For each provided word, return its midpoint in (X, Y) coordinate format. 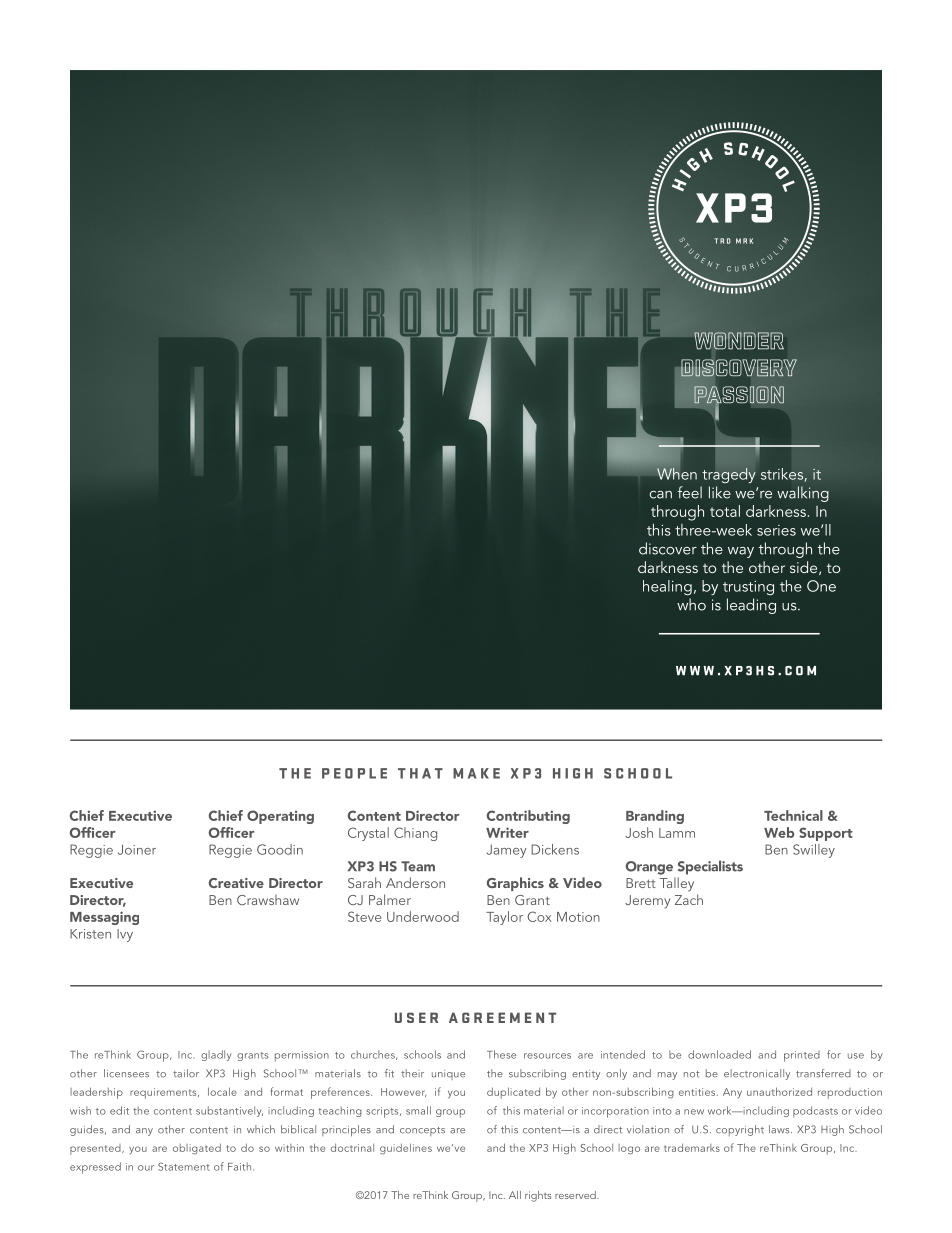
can (660, 495)
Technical (793, 815)
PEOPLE (354, 773)
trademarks (692, 1148)
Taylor (504, 918)
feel (689, 492)
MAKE (476, 773)
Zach (689, 899)
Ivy (125, 935)
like (720, 492)
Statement (184, 1166)
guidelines (406, 1149)
